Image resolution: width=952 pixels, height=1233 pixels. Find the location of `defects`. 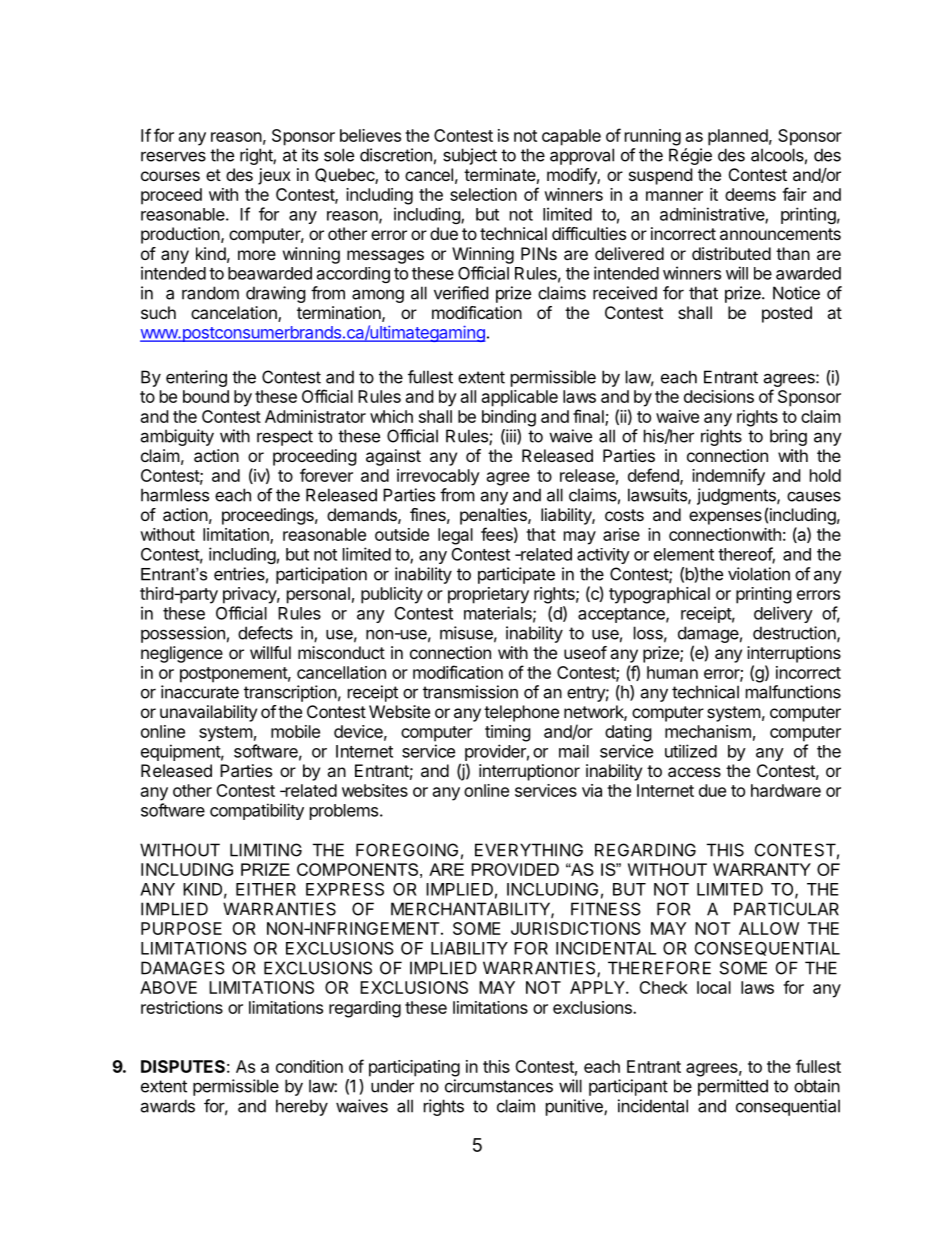

defects is located at coordinates (265, 633).
